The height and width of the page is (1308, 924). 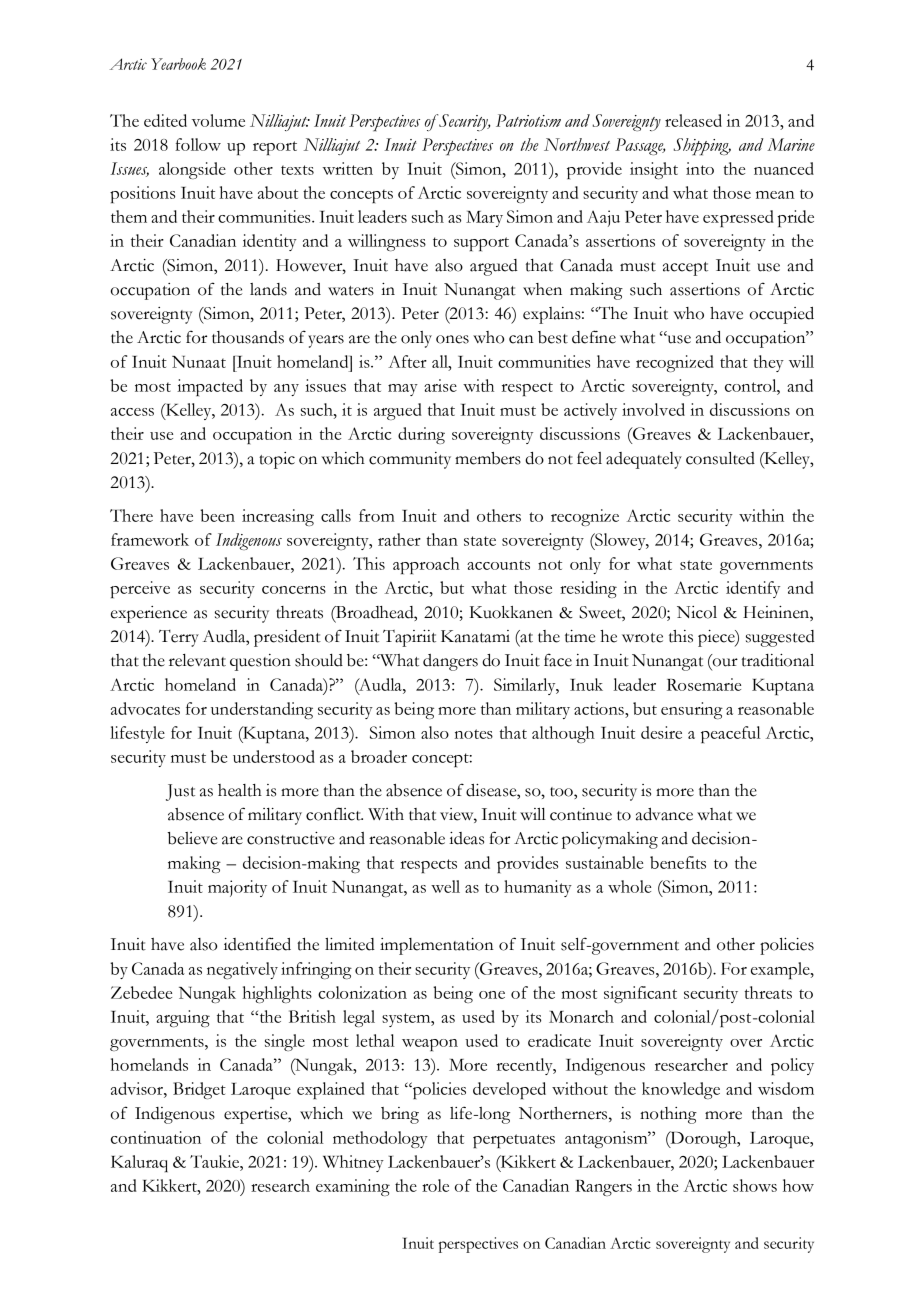 What do you see at coordinates (277, 460) in the page?
I see `topic` at bounding box center [277, 460].
